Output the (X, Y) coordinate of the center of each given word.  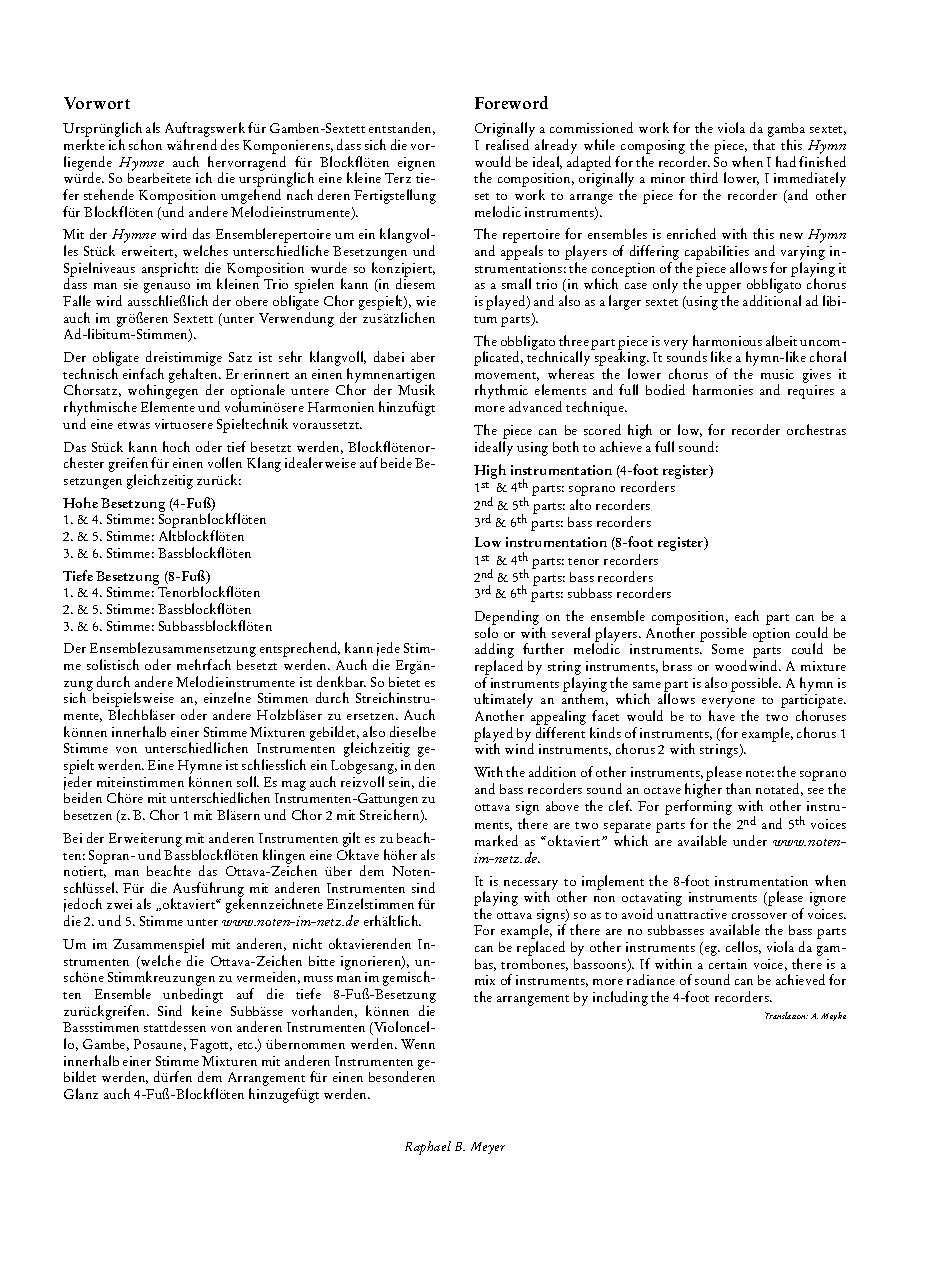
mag (294, 786)
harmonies (723, 389)
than (738, 788)
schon (145, 144)
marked (496, 840)
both (566, 446)
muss (318, 979)
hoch (176, 446)
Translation (786, 1015)
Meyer (488, 1148)
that (764, 144)
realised (507, 144)
